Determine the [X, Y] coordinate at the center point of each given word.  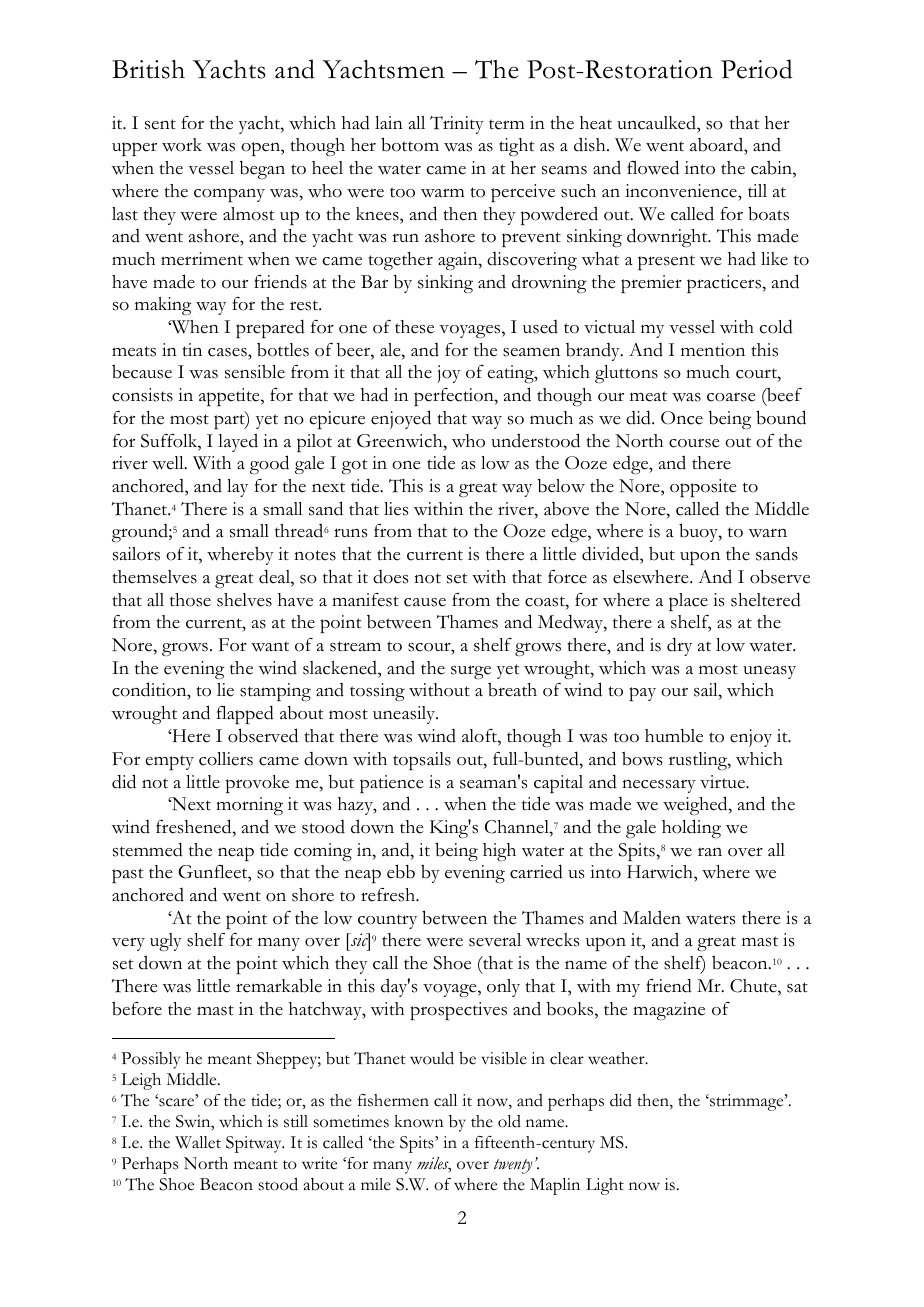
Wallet [198, 1142]
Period [756, 69]
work [182, 145]
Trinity [457, 125]
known [419, 1121]
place [688, 602]
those [190, 600]
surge [471, 672]
